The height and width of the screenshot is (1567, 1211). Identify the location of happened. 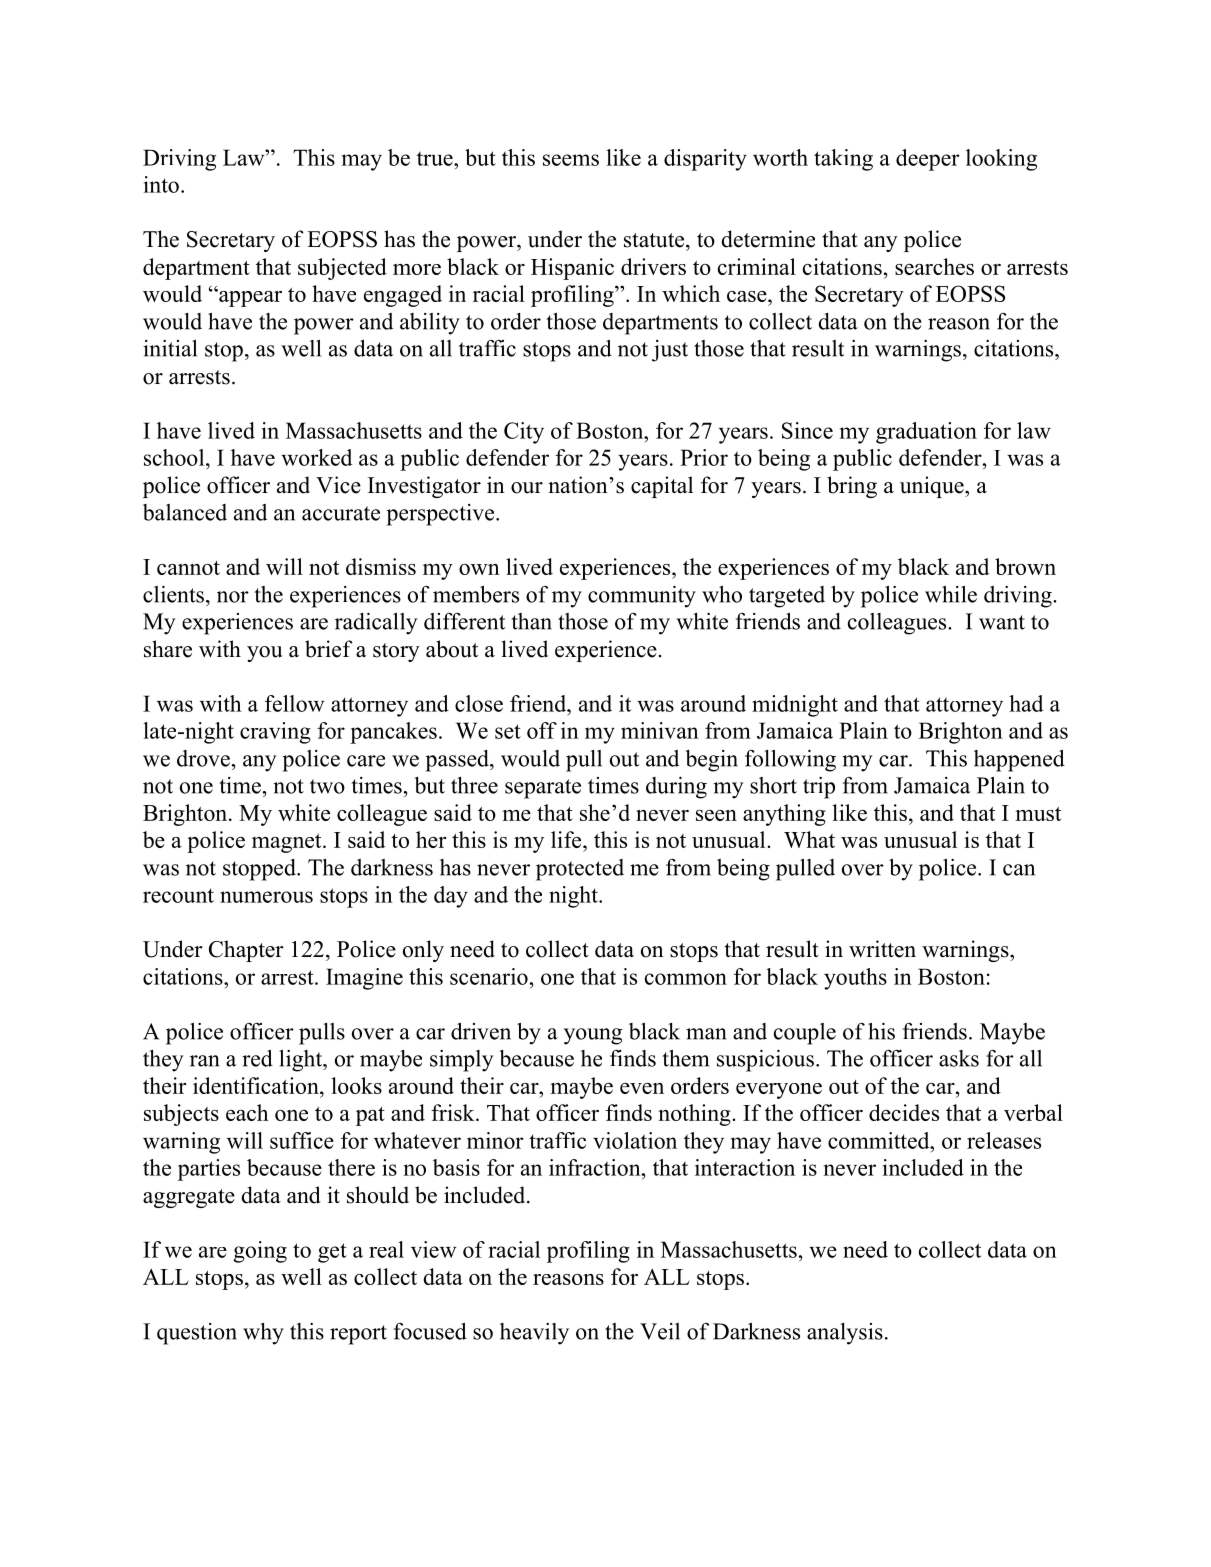
(1019, 761).
